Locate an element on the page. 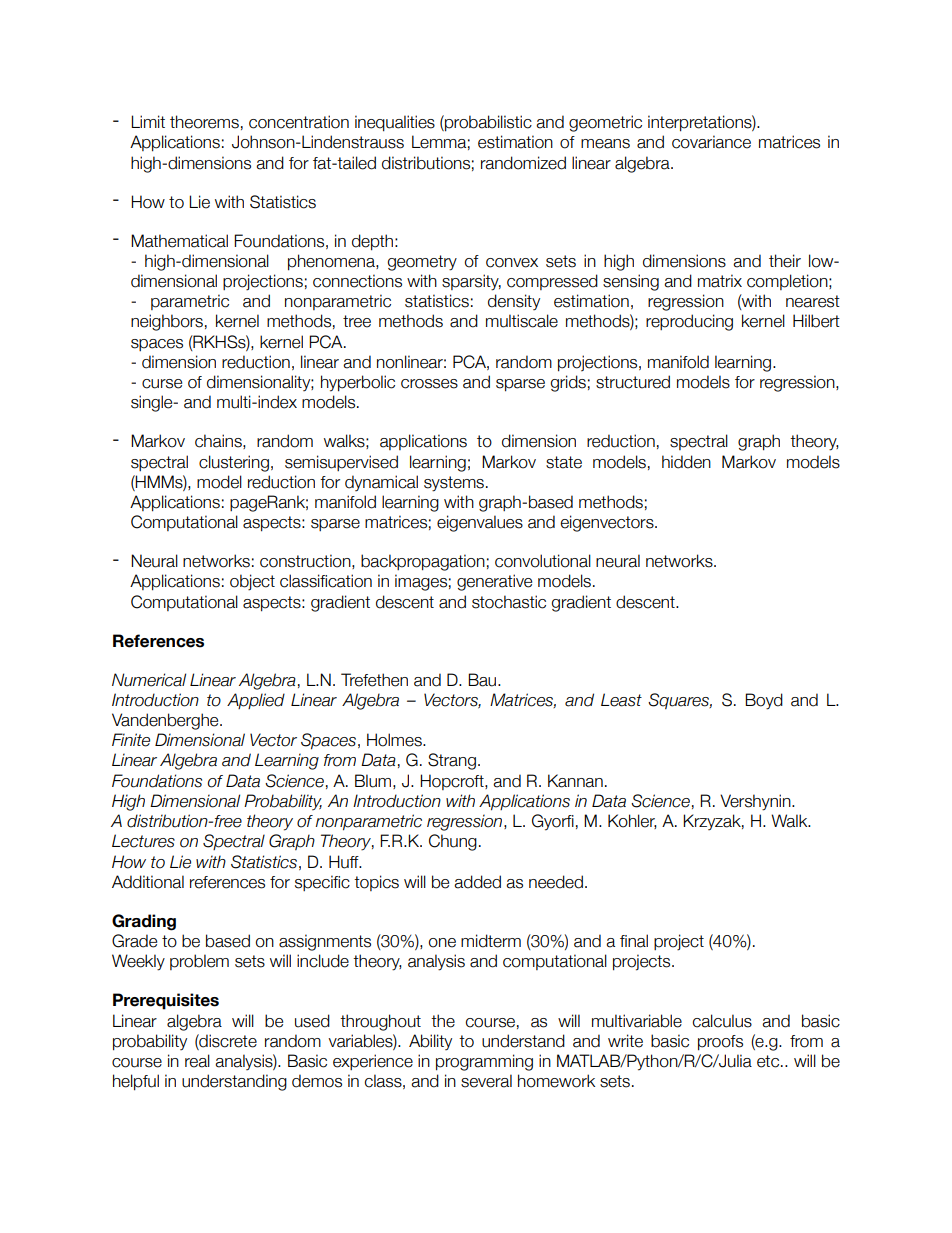  Additional is located at coordinates (148, 882).
